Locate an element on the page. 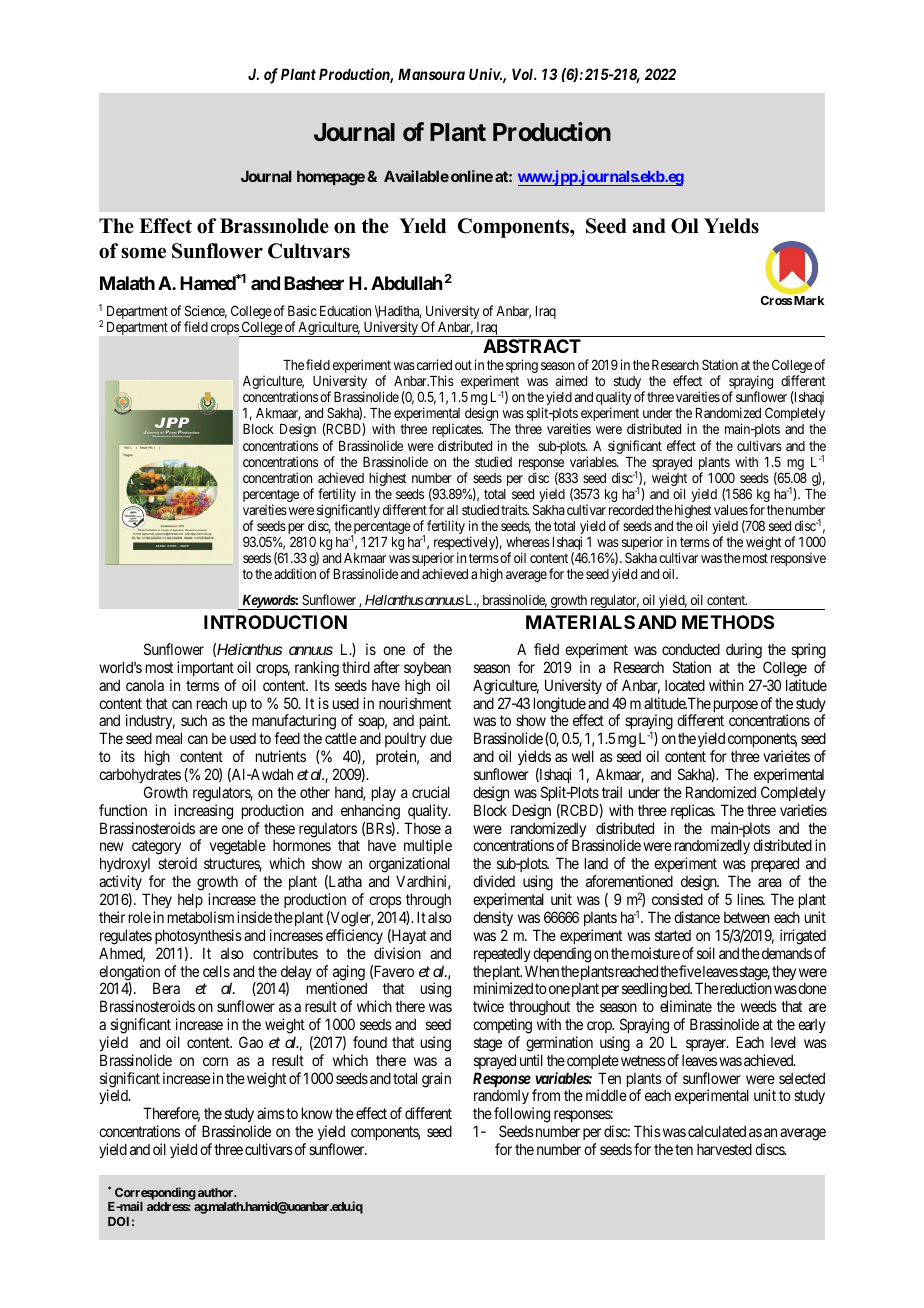 The image size is (924, 1308). Corresponding is located at coordinates (154, 1195).
